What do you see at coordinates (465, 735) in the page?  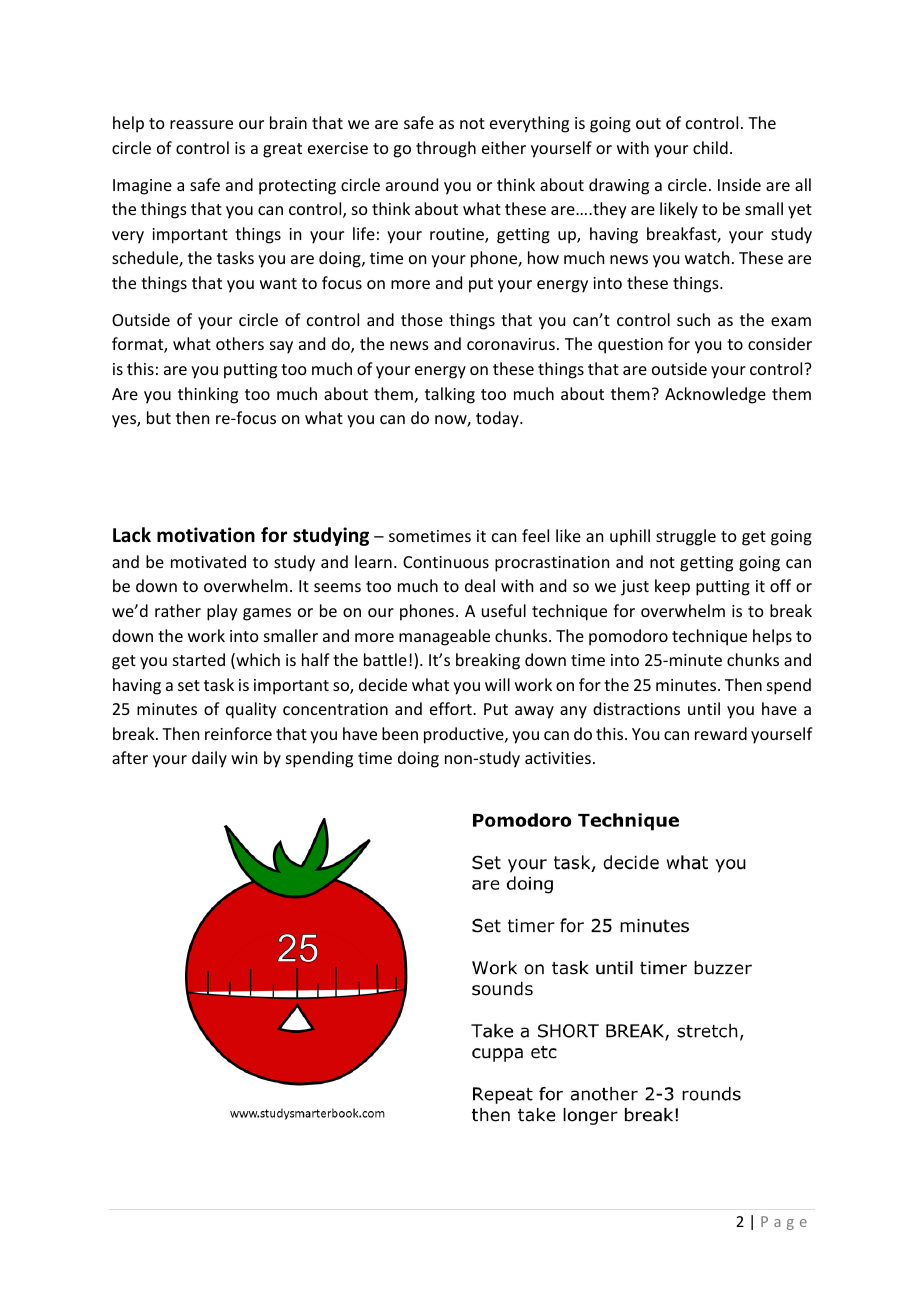 I see `productive` at bounding box center [465, 735].
